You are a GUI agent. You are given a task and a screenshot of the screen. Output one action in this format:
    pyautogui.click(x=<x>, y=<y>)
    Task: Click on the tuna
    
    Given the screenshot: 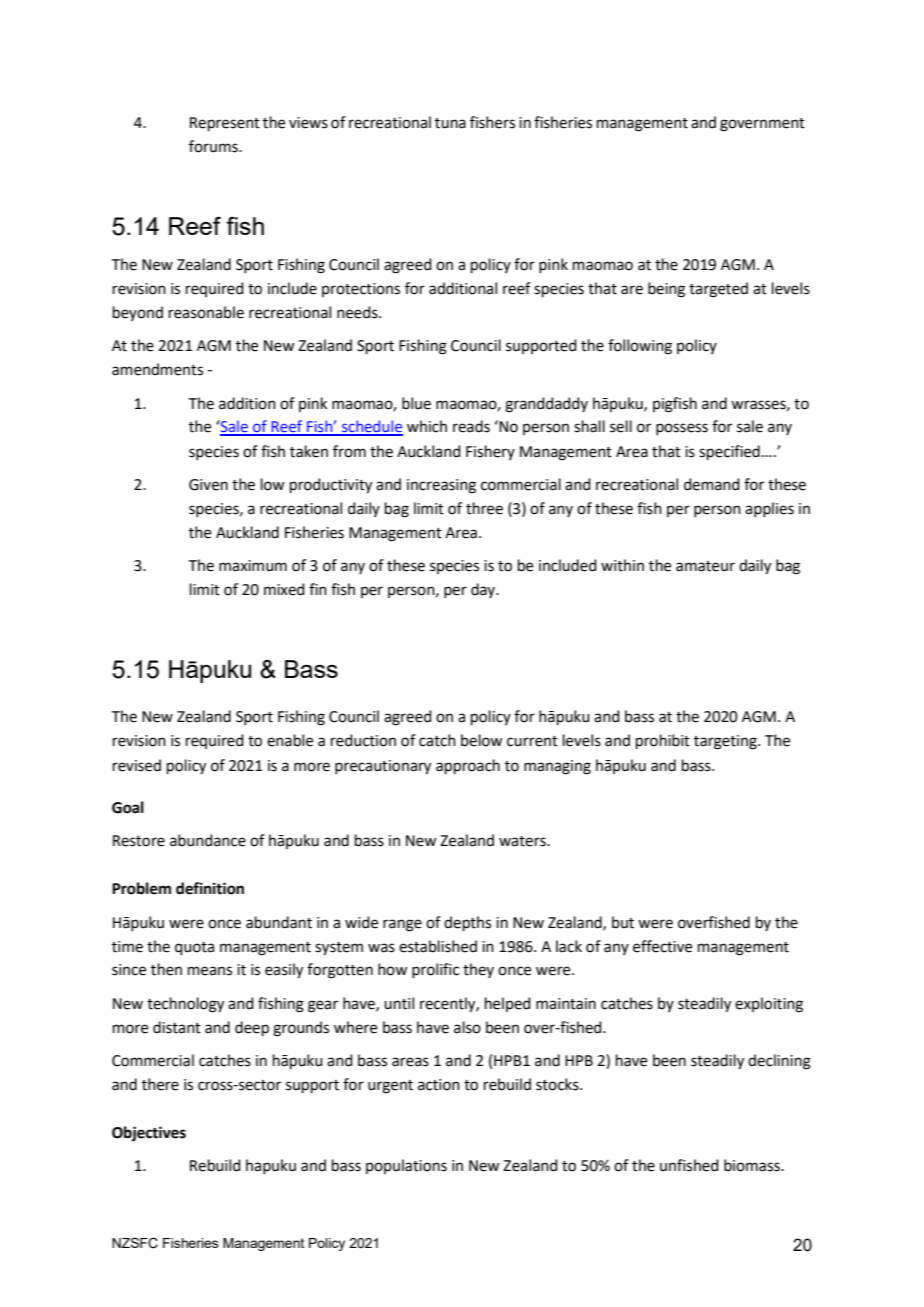 What is the action you would take?
    pyautogui.click(x=450, y=123)
